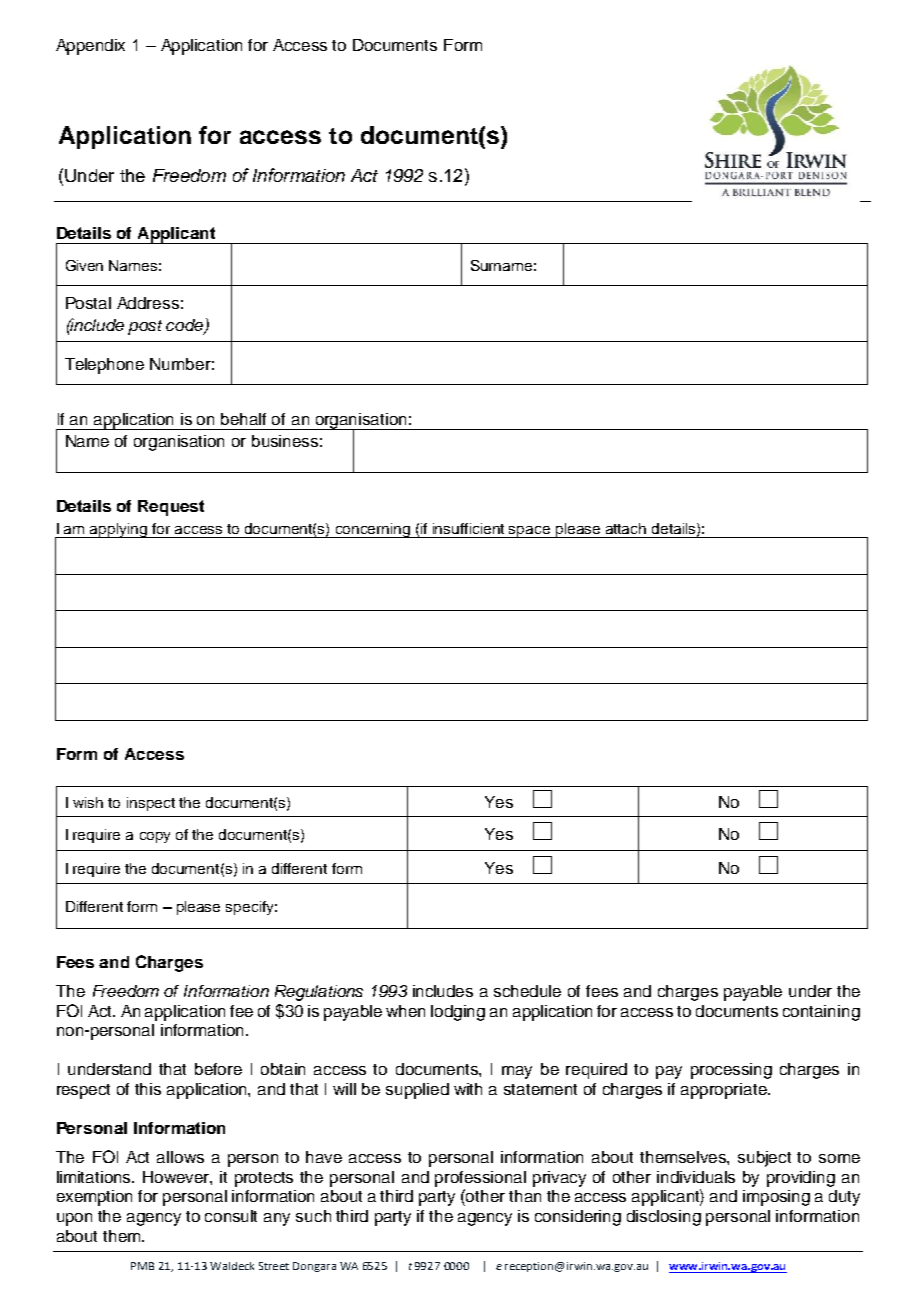 The width and height of the screenshot is (924, 1308). I want to click on containing, so click(821, 1013).
